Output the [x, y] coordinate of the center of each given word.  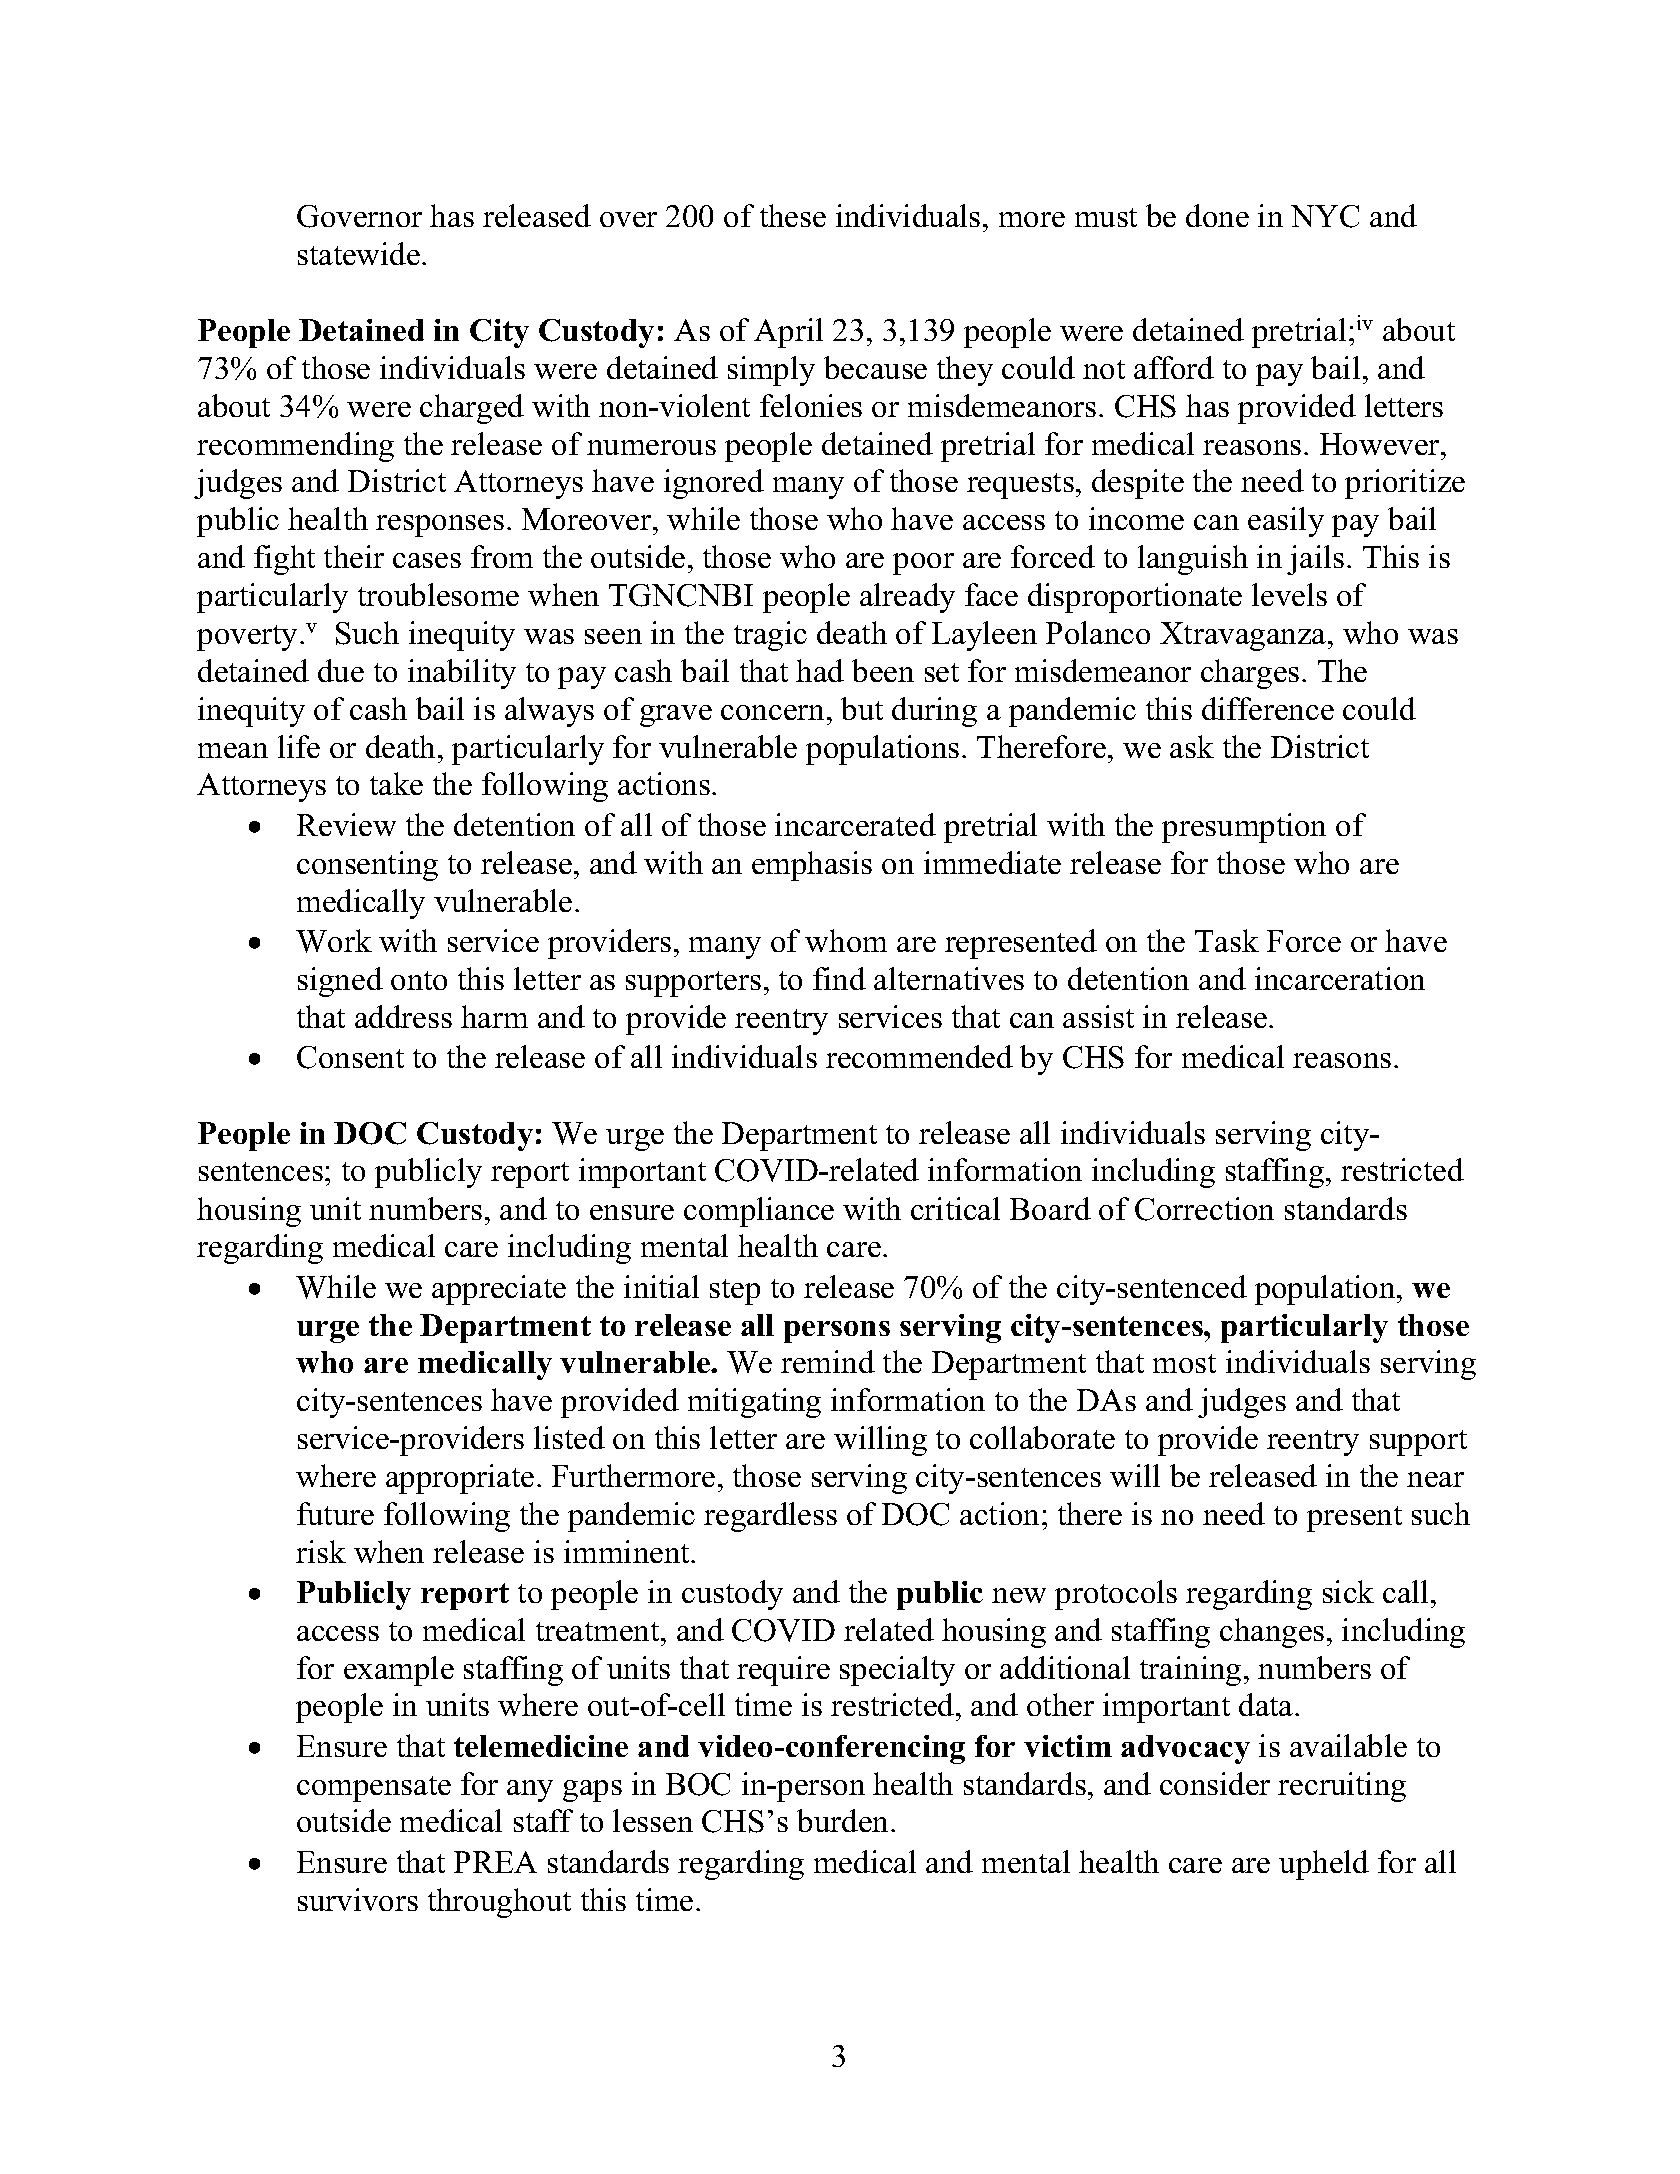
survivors [358, 1899]
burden [844, 1820]
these [793, 215]
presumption [1244, 828]
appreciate [499, 1290]
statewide [359, 253]
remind [828, 1361]
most [1184, 1363]
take [396, 783]
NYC [1325, 216]
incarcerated [855, 824]
